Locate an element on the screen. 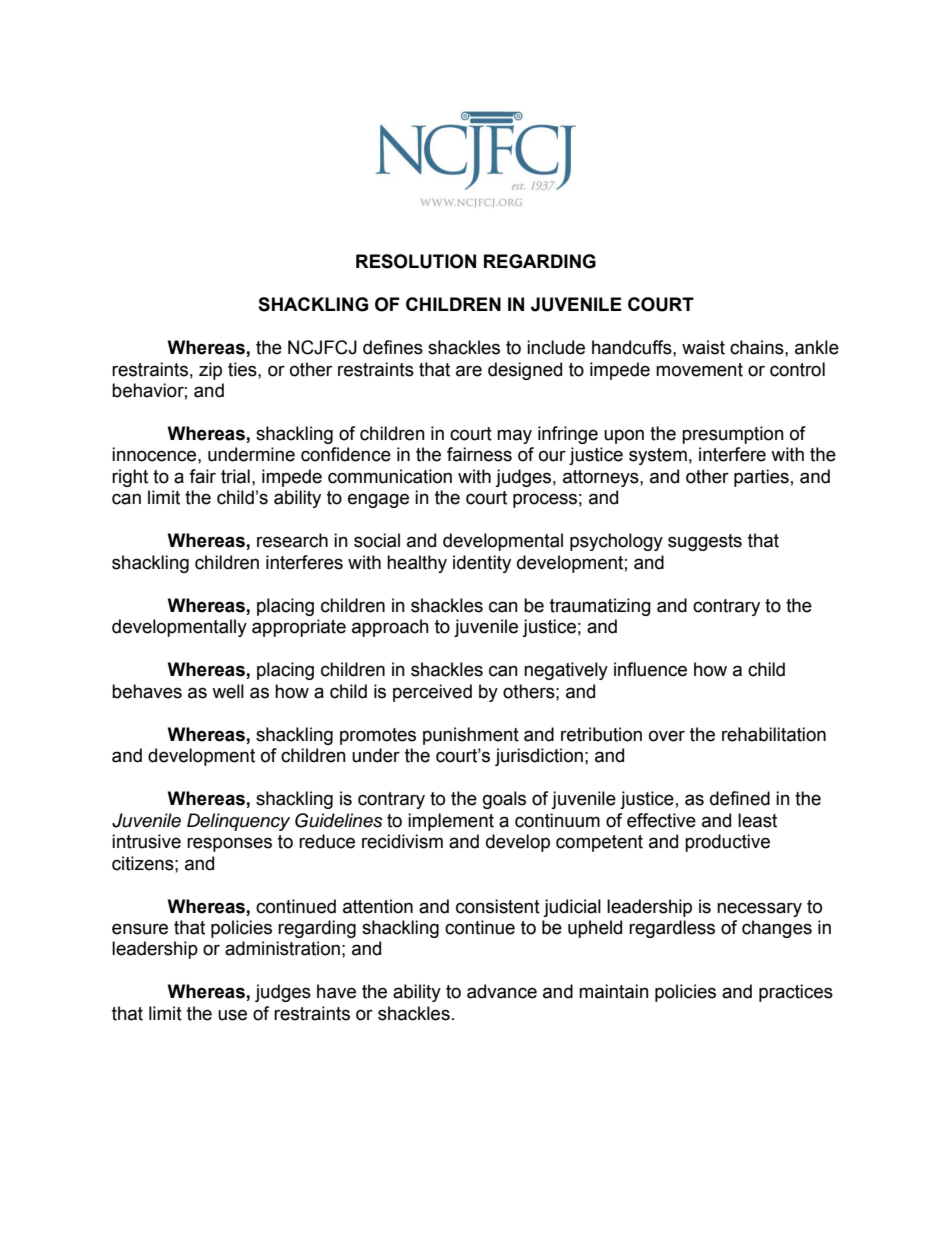 This screenshot has height=1233, width=952. use is located at coordinates (232, 1015).
